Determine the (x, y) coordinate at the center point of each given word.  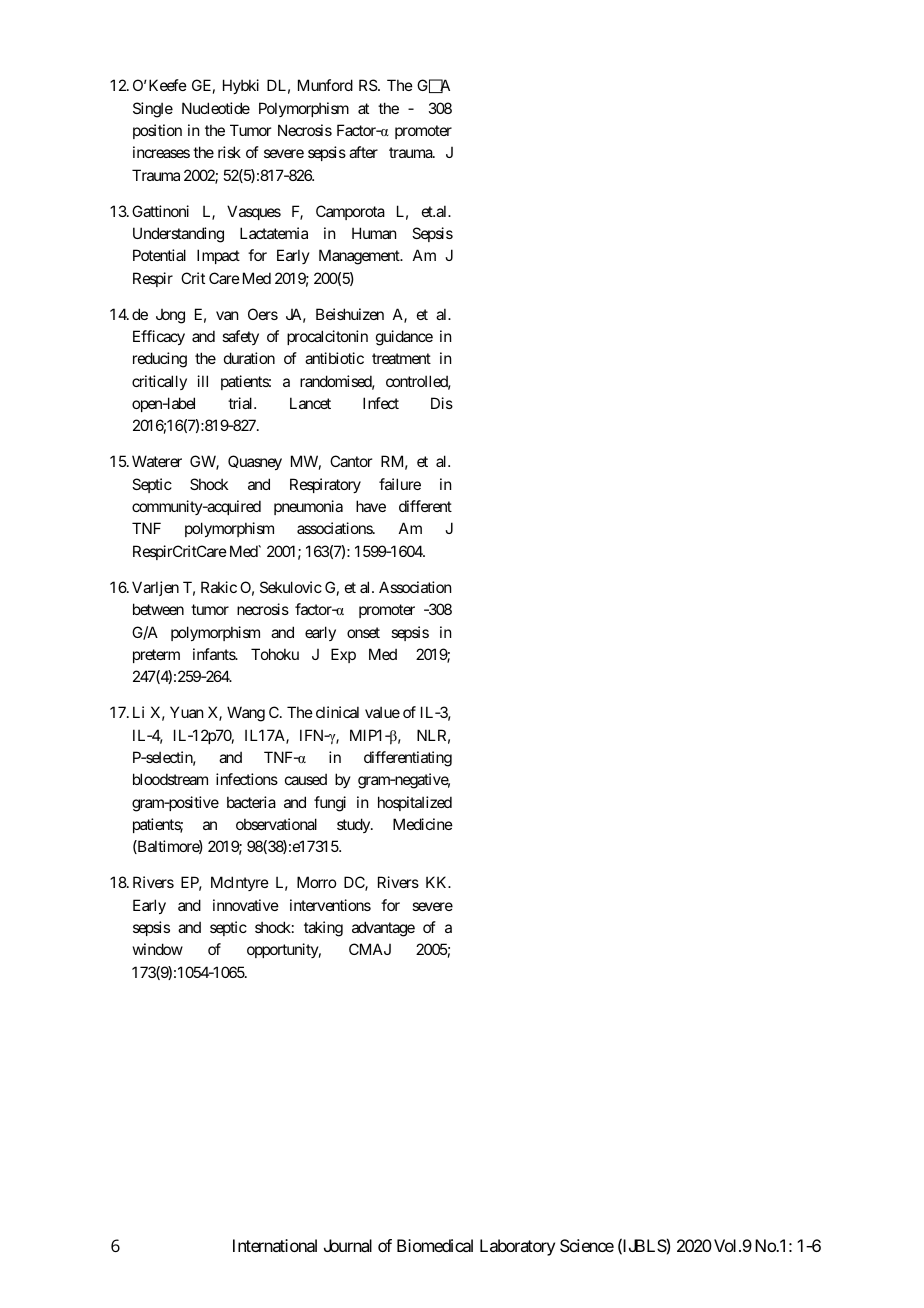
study (354, 825)
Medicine (423, 824)
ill (203, 381)
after (363, 152)
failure (400, 484)
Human (374, 233)
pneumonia (308, 507)
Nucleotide (216, 108)
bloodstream (170, 779)
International (275, 1245)
